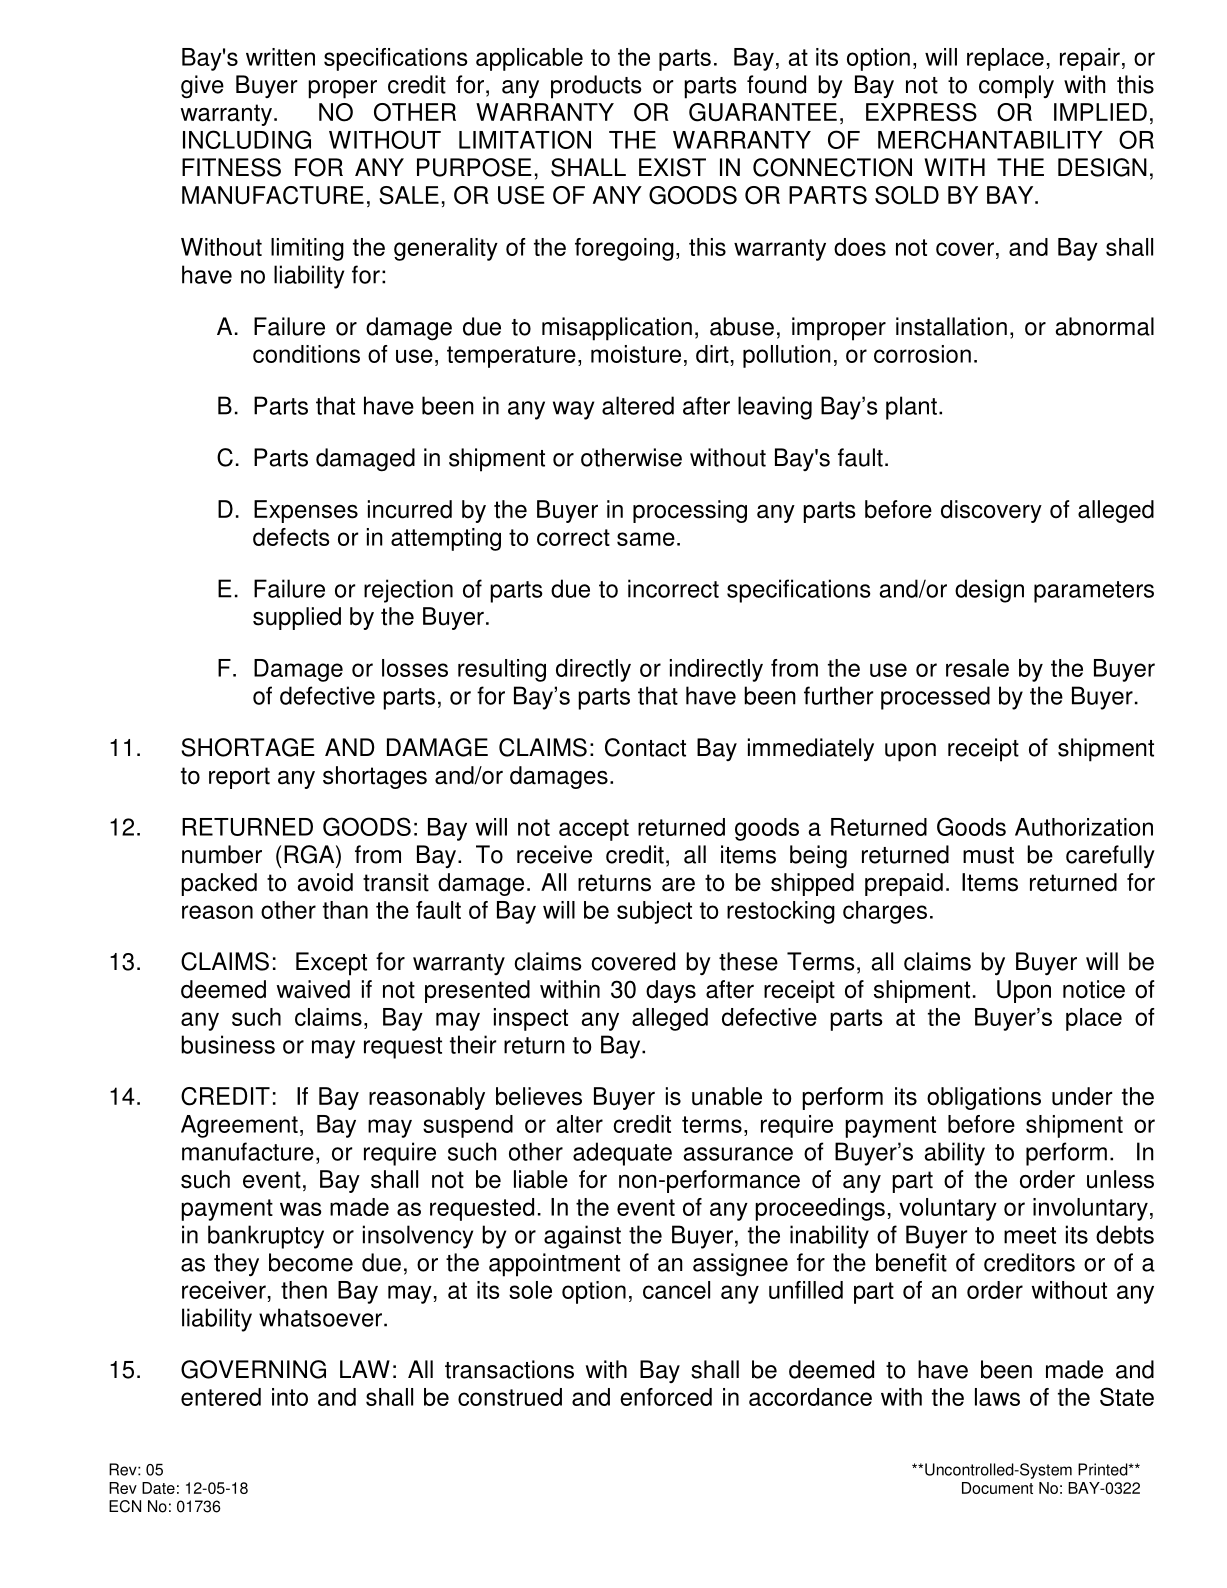 The image size is (1227, 1588). I want to click on into, so click(290, 1397).
